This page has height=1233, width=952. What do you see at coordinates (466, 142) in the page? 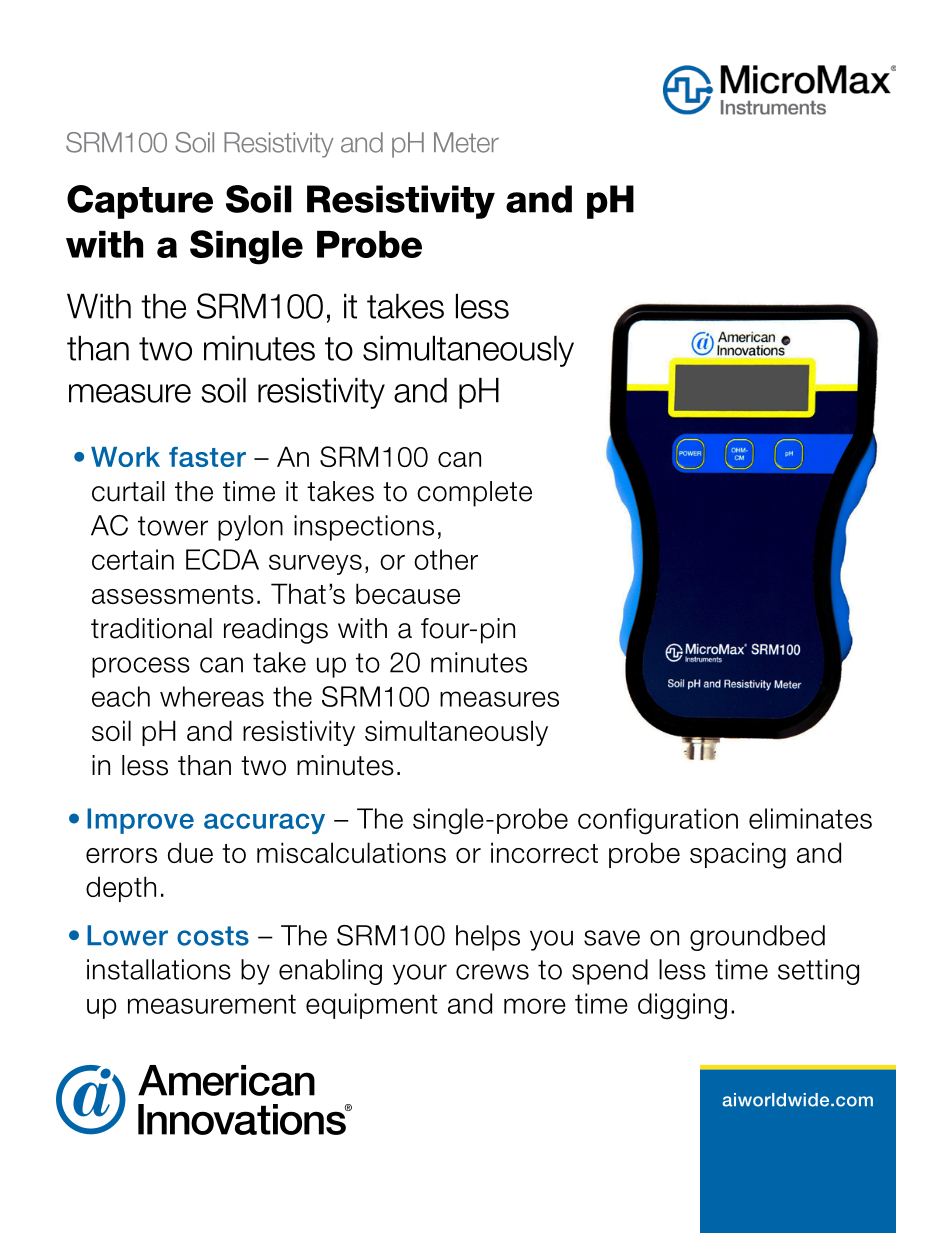
I see `Meter` at bounding box center [466, 142].
